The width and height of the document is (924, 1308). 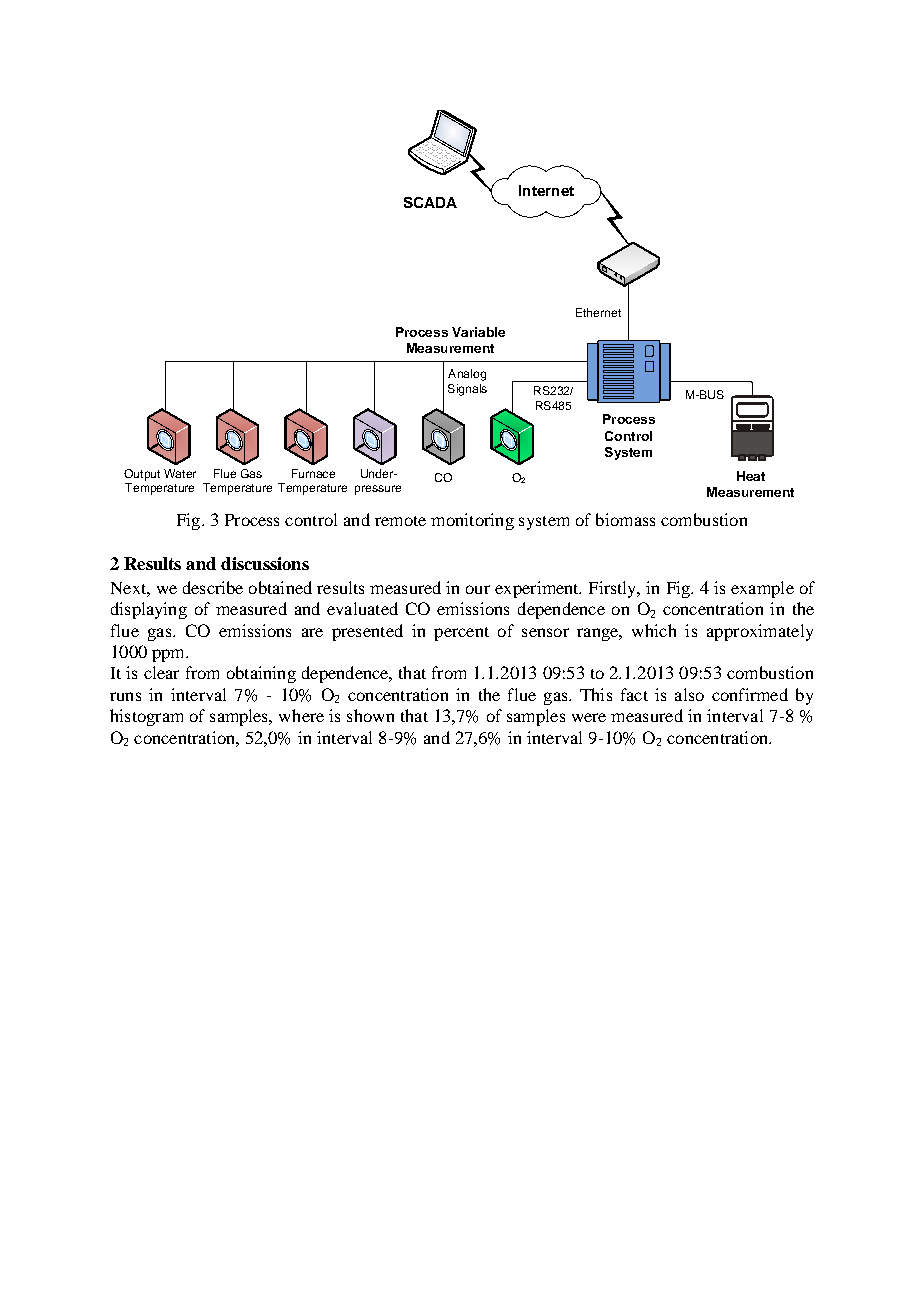 I want to click on discussions, so click(x=265, y=563).
